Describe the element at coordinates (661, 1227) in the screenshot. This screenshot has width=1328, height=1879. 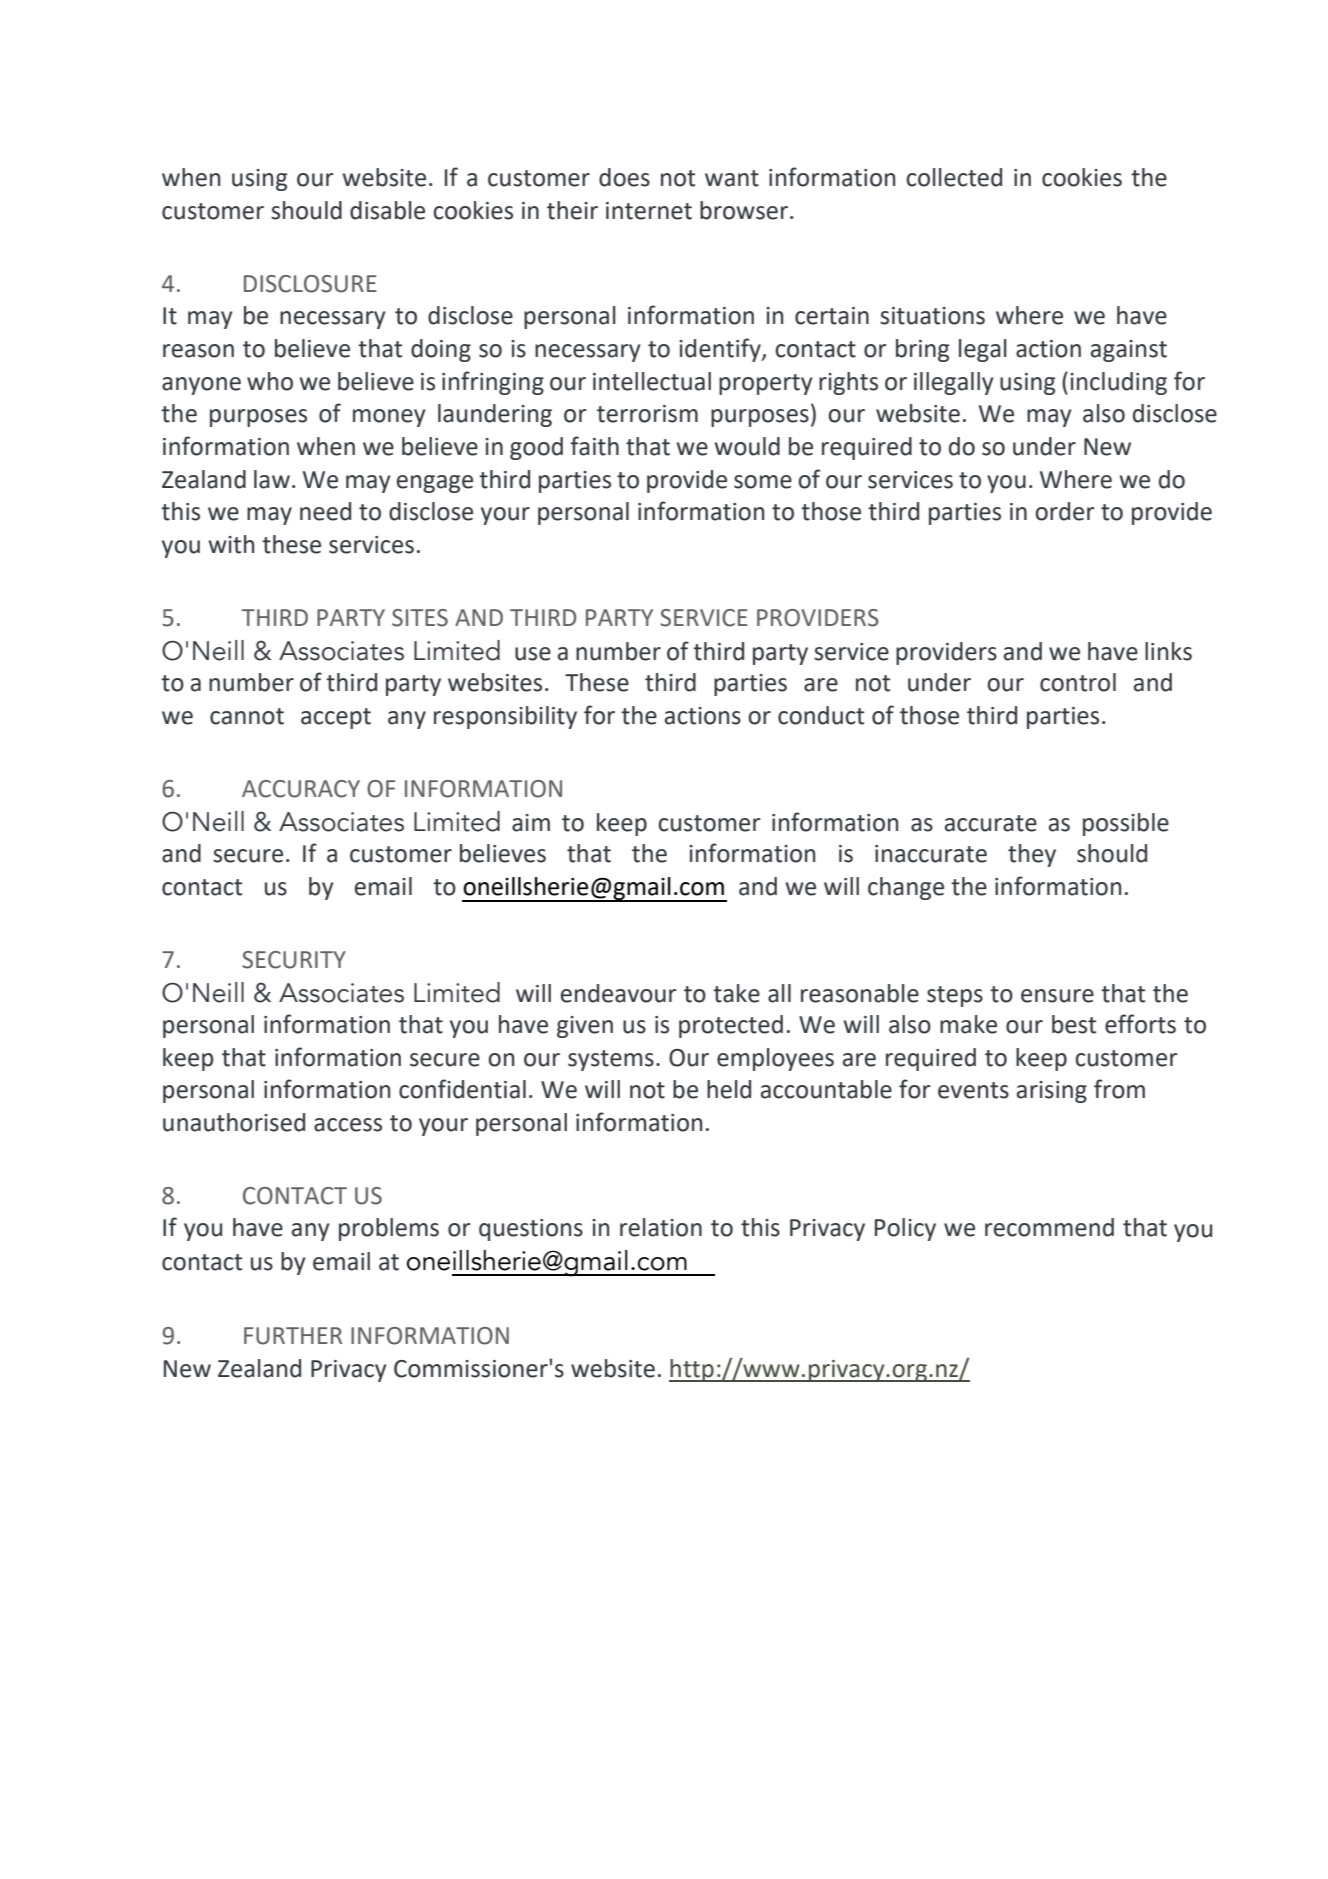
I see `relation` at that location.
